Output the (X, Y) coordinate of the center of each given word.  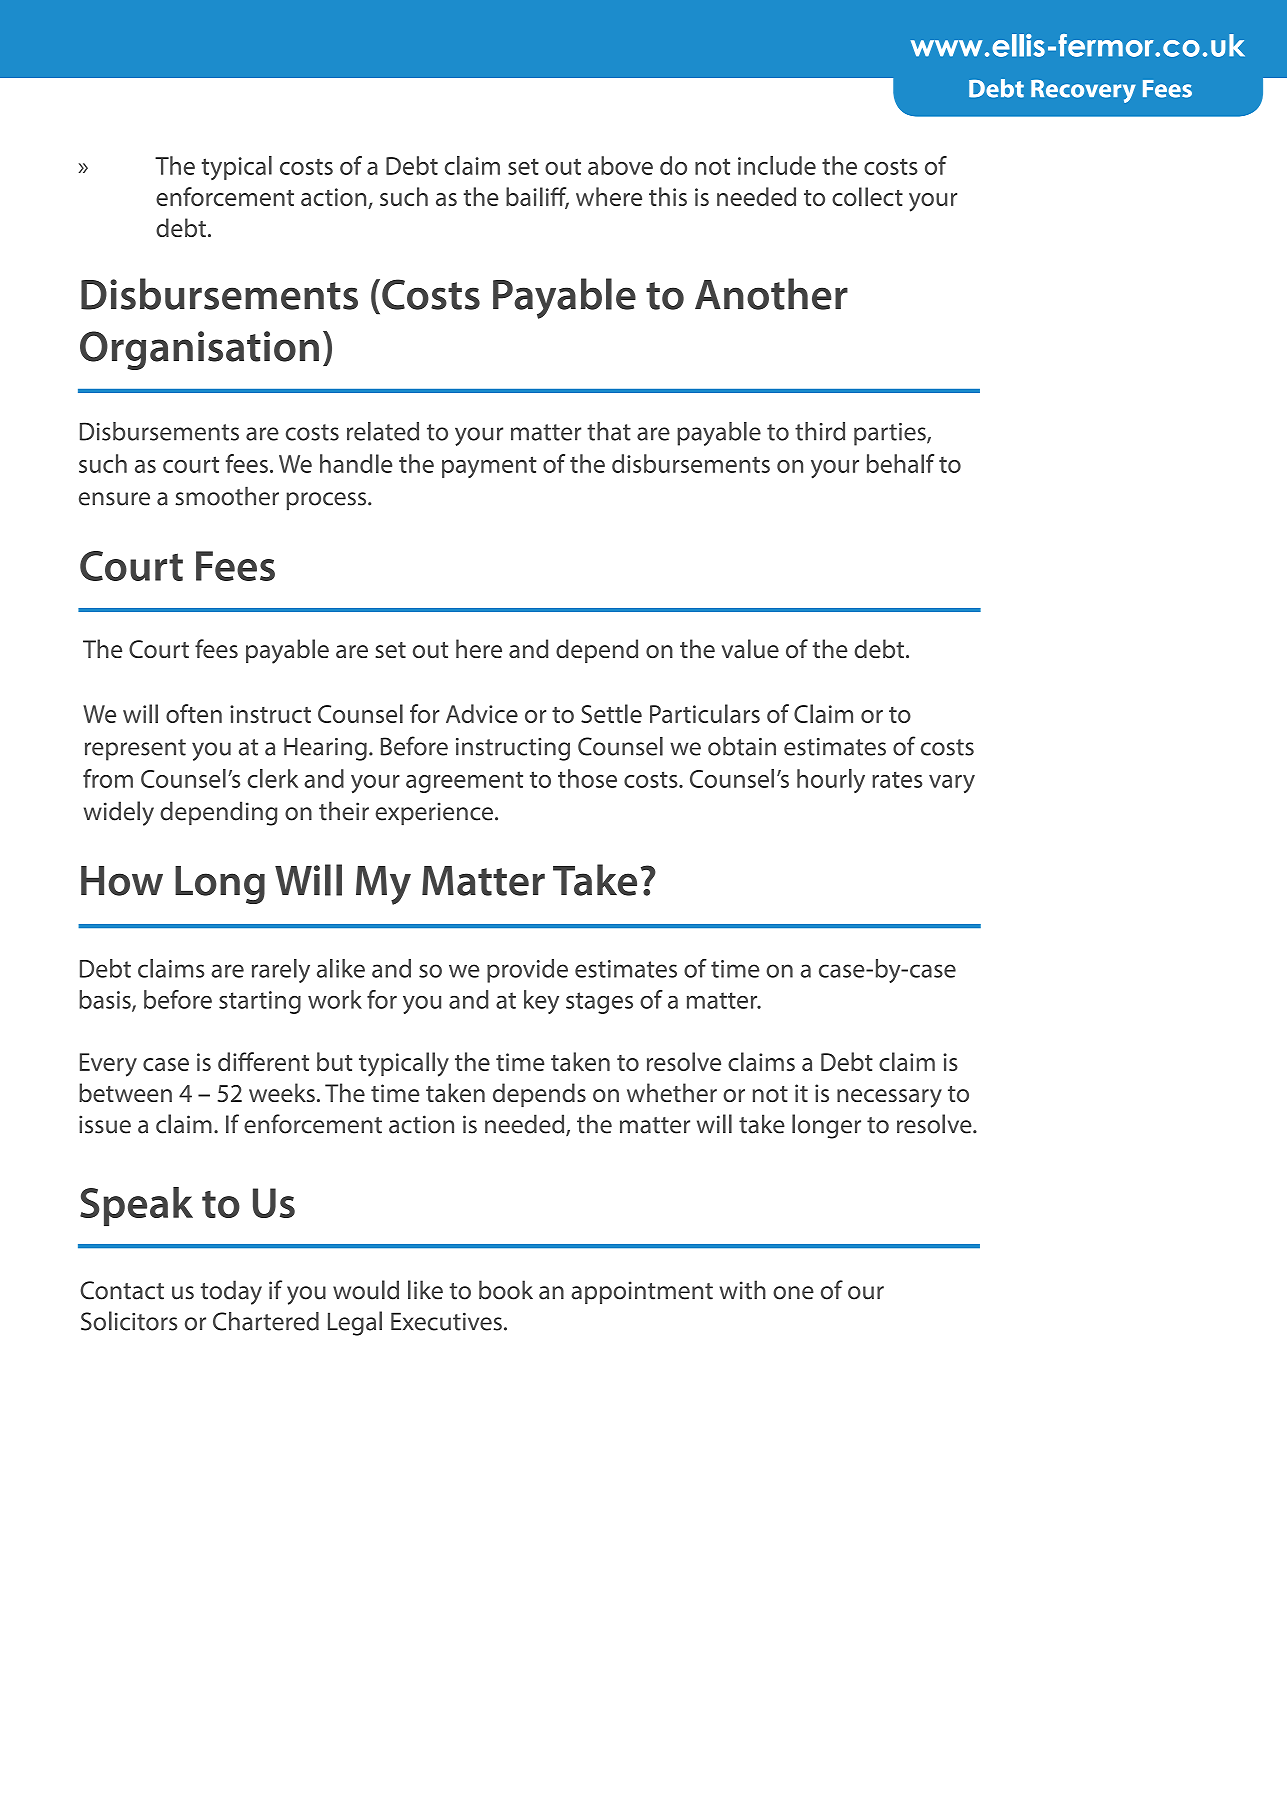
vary (952, 784)
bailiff (537, 198)
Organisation (199, 350)
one (793, 1293)
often (194, 713)
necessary (889, 1098)
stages (599, 1003)
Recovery (1083, 91)
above (620, 165)
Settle (611, 713)
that (609, 431)
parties (891, 434)
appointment (642, 1292)
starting (260, 1002)
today (231, 1292)
